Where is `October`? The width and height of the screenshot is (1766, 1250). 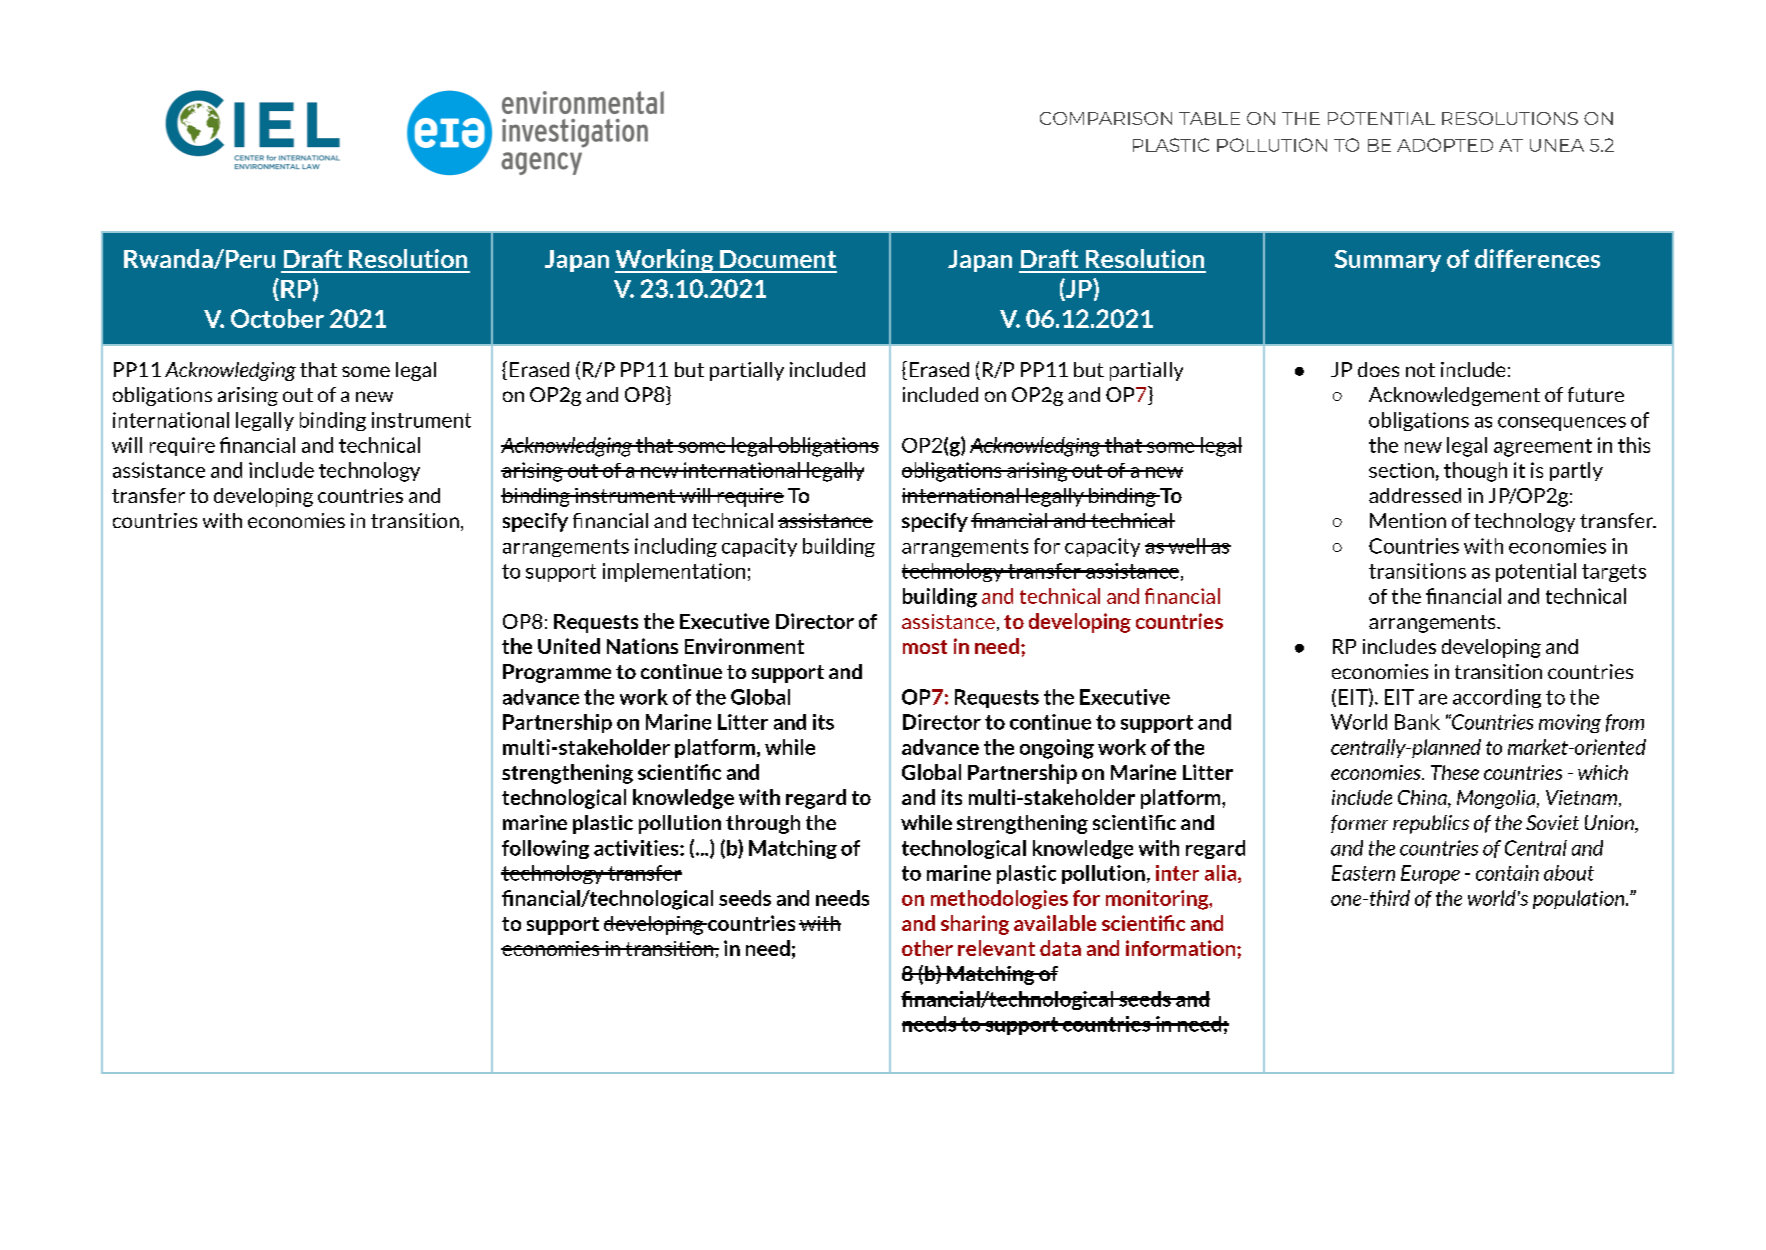 October is located at coordinates (277, 318).
